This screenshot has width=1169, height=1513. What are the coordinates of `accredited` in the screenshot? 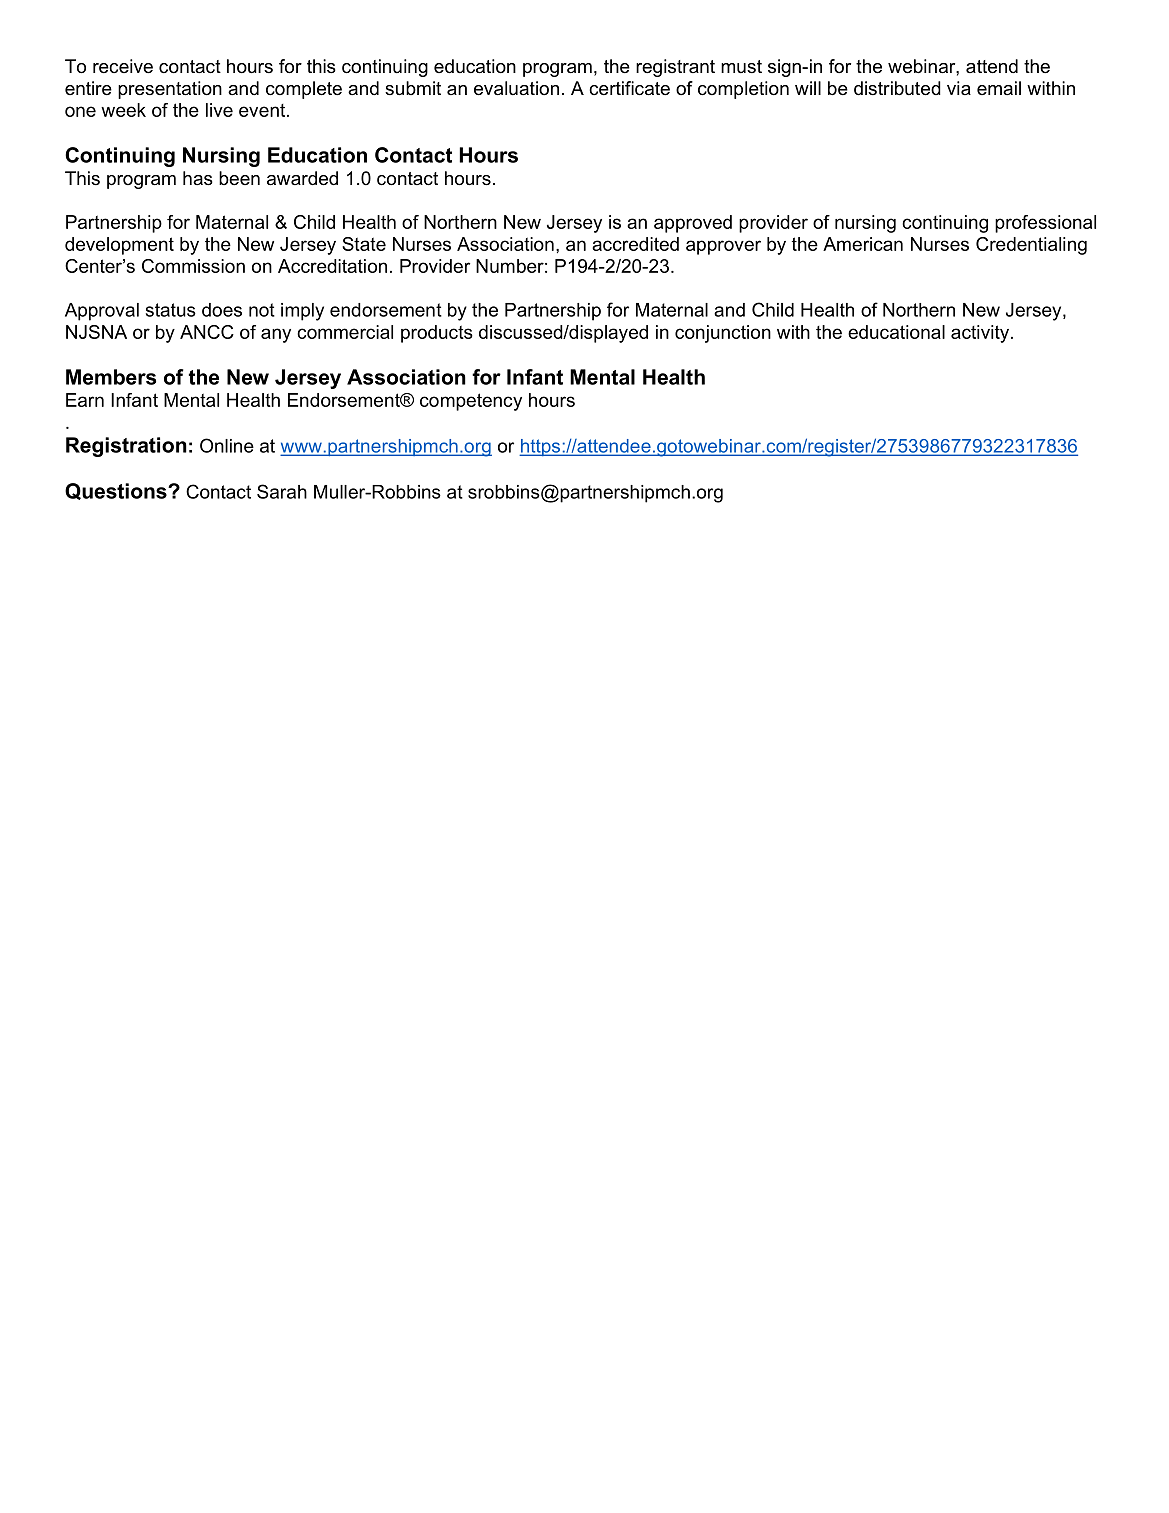 It's located at (635, 244).
